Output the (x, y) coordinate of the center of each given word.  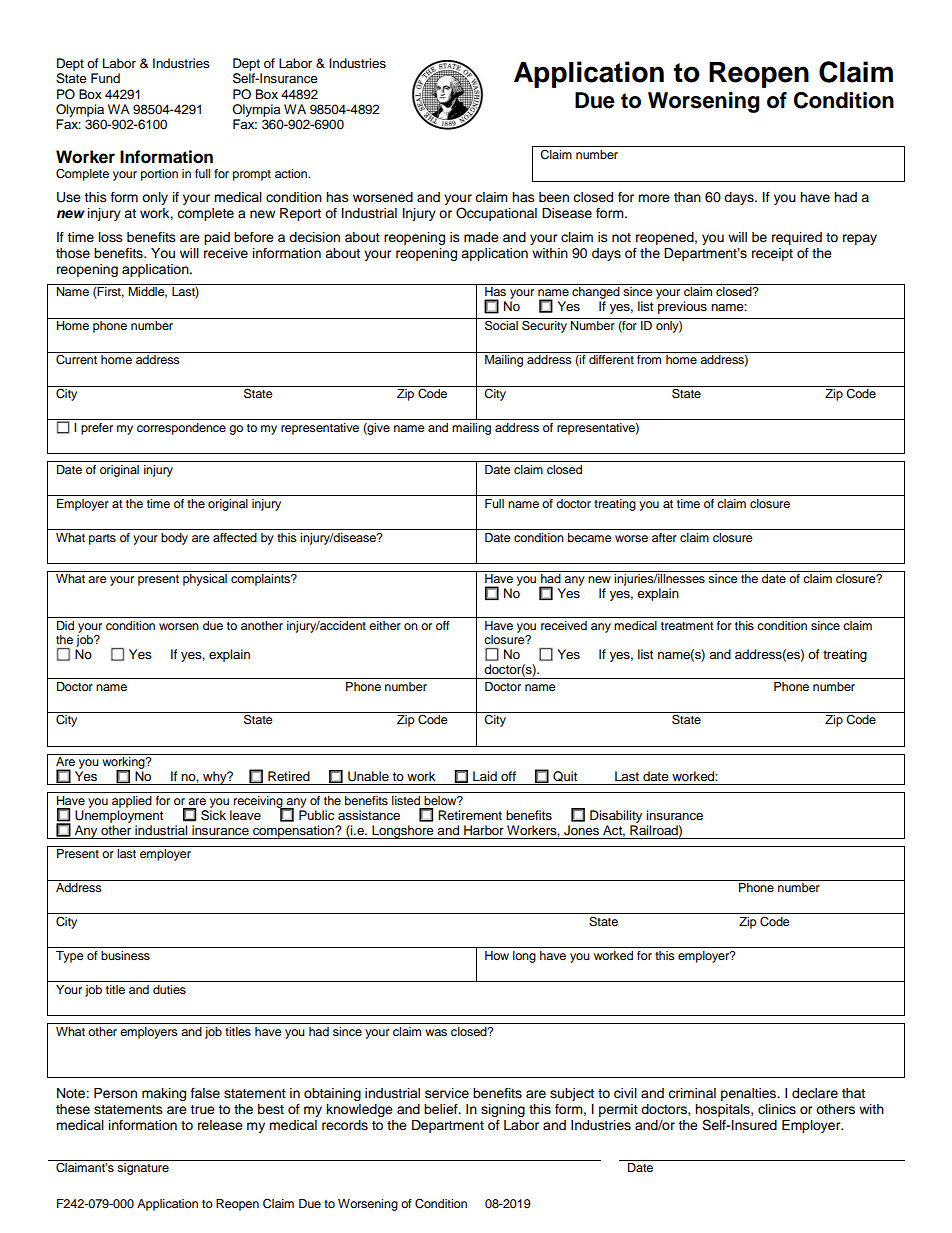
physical (205, 580)
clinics (777, 1109)
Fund (105, 78)
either (385, 625)
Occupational (496, 214)
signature (143, 1169)
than (687, 197)
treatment (687, 626)
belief (442, 1109)
